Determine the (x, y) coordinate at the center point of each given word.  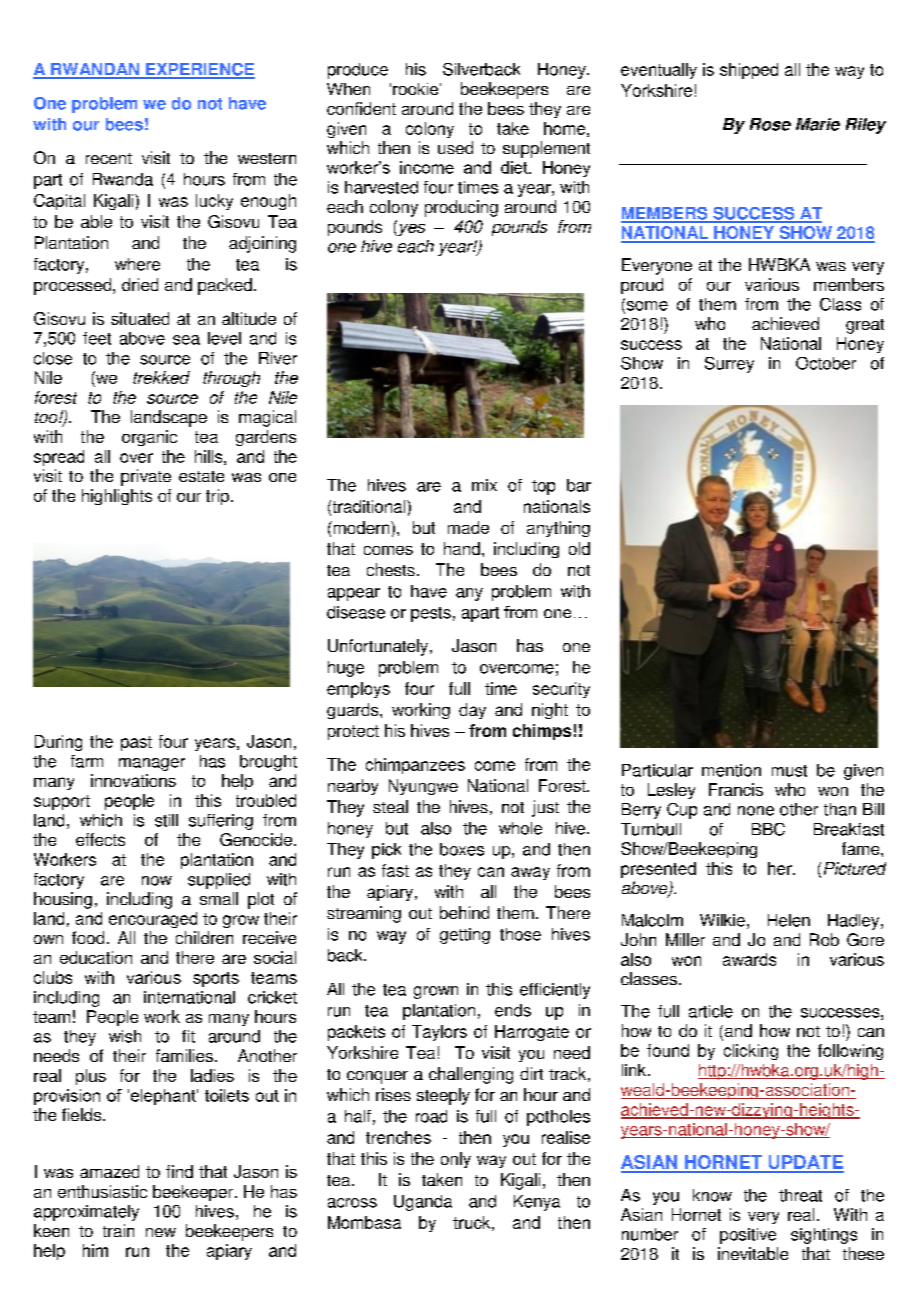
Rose (770, 124)
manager (152, 764)
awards (749, 959)
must (789, 771)
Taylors (439, 1033)
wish (125, 1036)
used (455, 147)
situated (140, 318)
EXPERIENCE (199, 70)
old (579, 548)
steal (390, 806)
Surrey (729, 365)
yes (410, 228)
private (146, 477)
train (118, 1230)
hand (462, 548)
